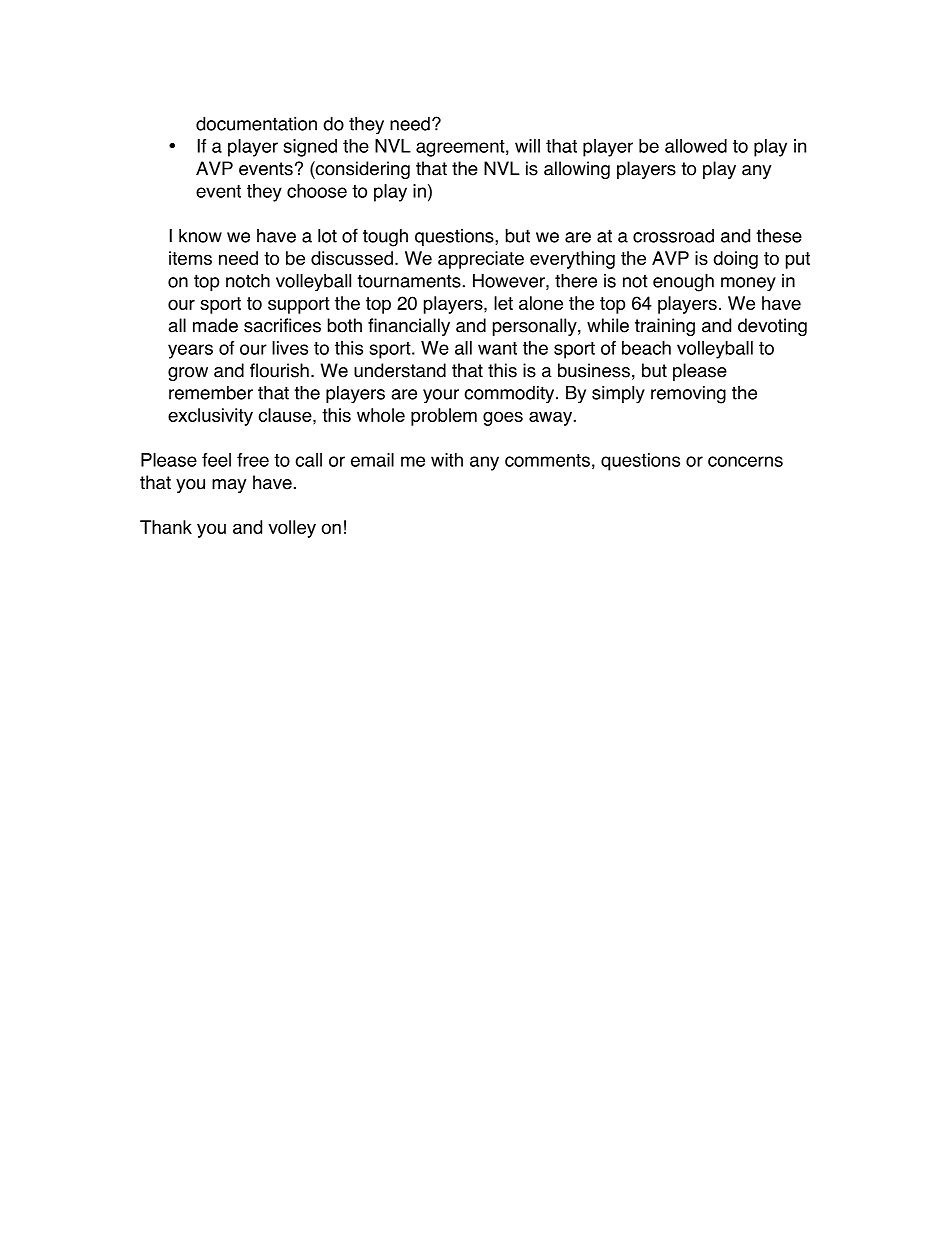 The width and height of the document is (952, 1233). Describe the element at coordinates (696, 146) in the document. I see `allowed` at that location.
